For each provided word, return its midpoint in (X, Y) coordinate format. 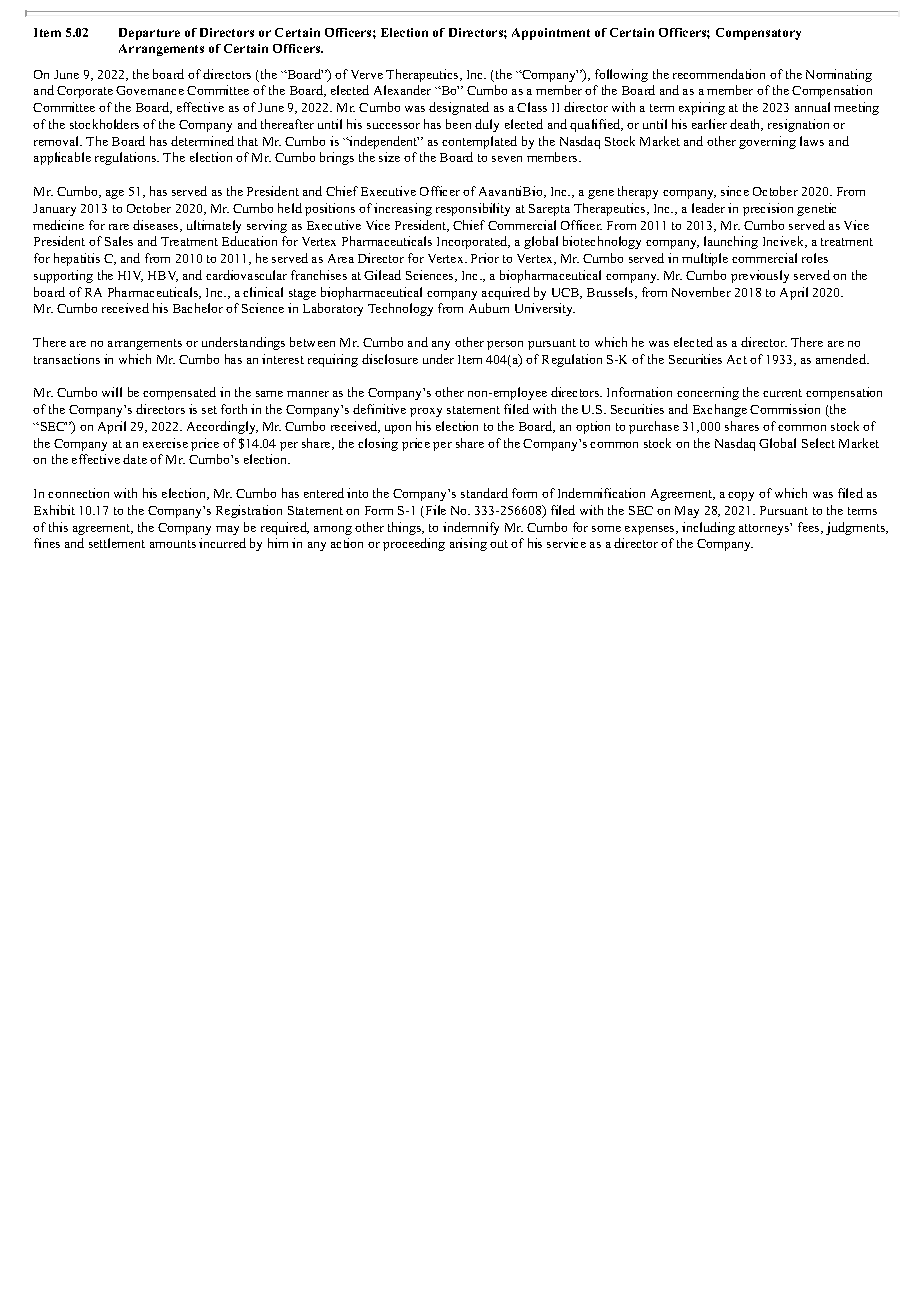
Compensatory (758, 34)
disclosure (390, 359)
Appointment (551, 34)
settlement (117, 543)
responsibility (473, 209)
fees (810, 528)
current (782, 393)
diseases (157, 226)
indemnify (471, 528)
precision (768, 209)
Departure (149, 34)
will (112, 392)
